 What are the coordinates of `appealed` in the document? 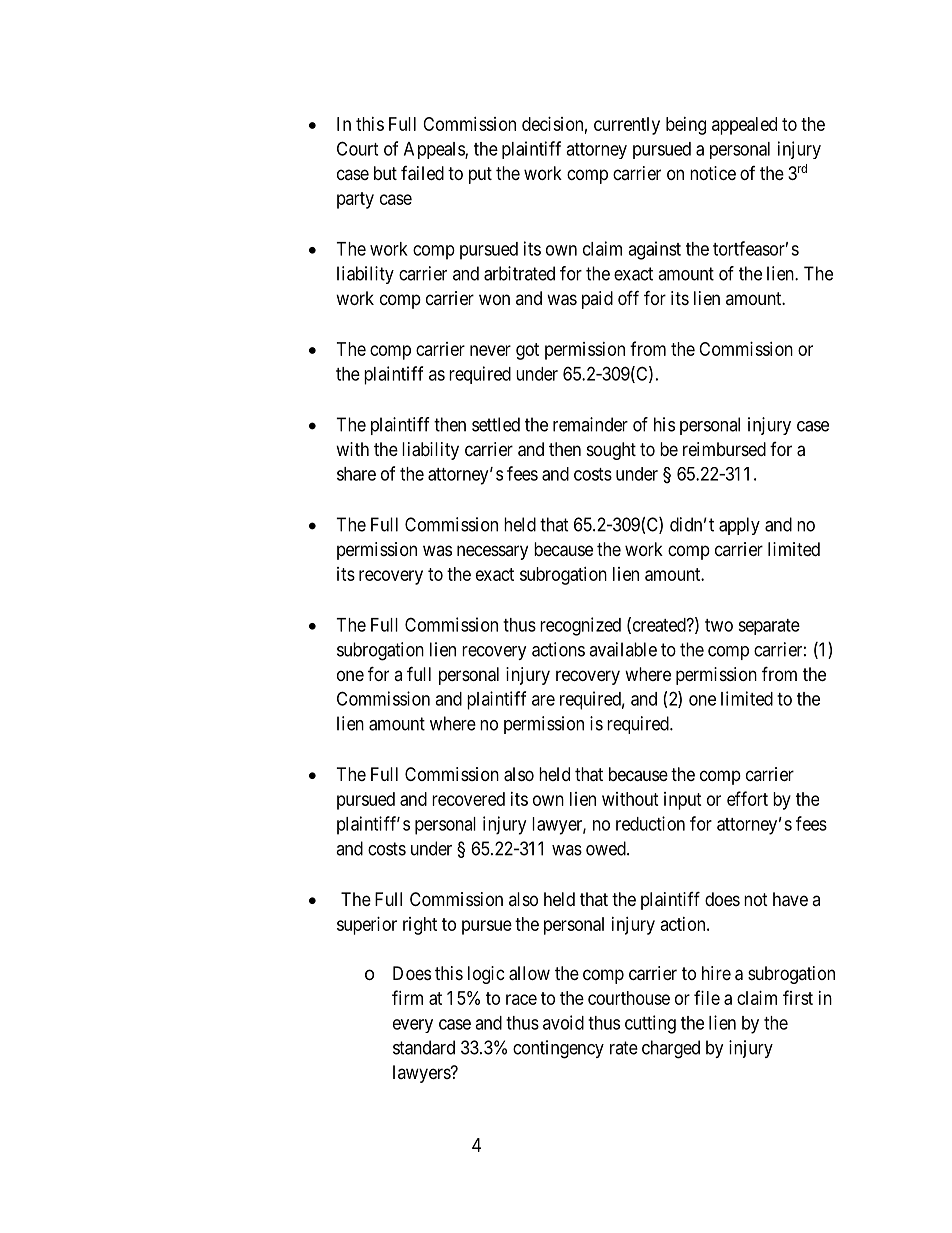 It's located at (744, 126).
